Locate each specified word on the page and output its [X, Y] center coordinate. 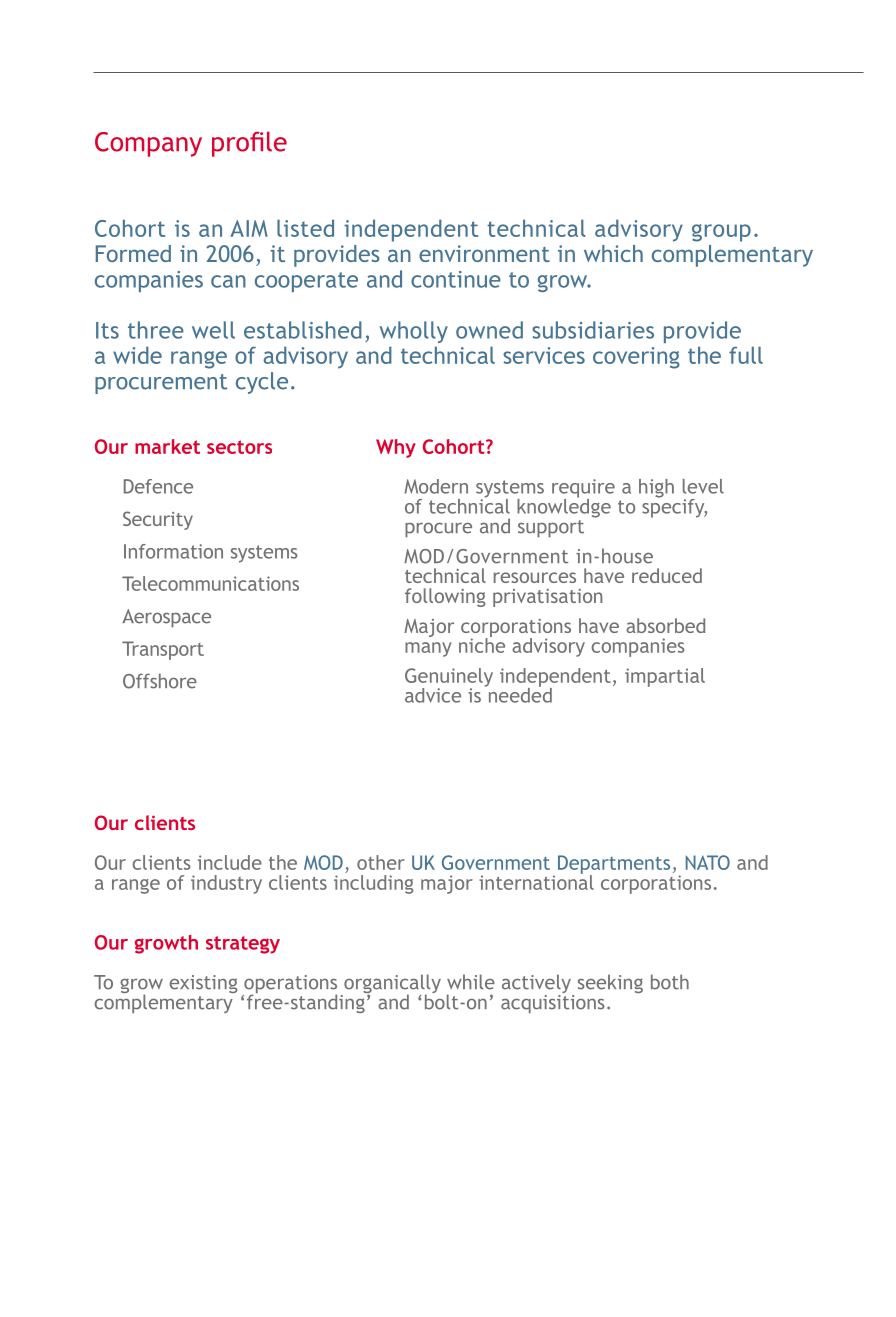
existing [203, 984]
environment [484, 253]
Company [148, 144]
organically [391, 985]
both [670, 982]
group [721, 233]
